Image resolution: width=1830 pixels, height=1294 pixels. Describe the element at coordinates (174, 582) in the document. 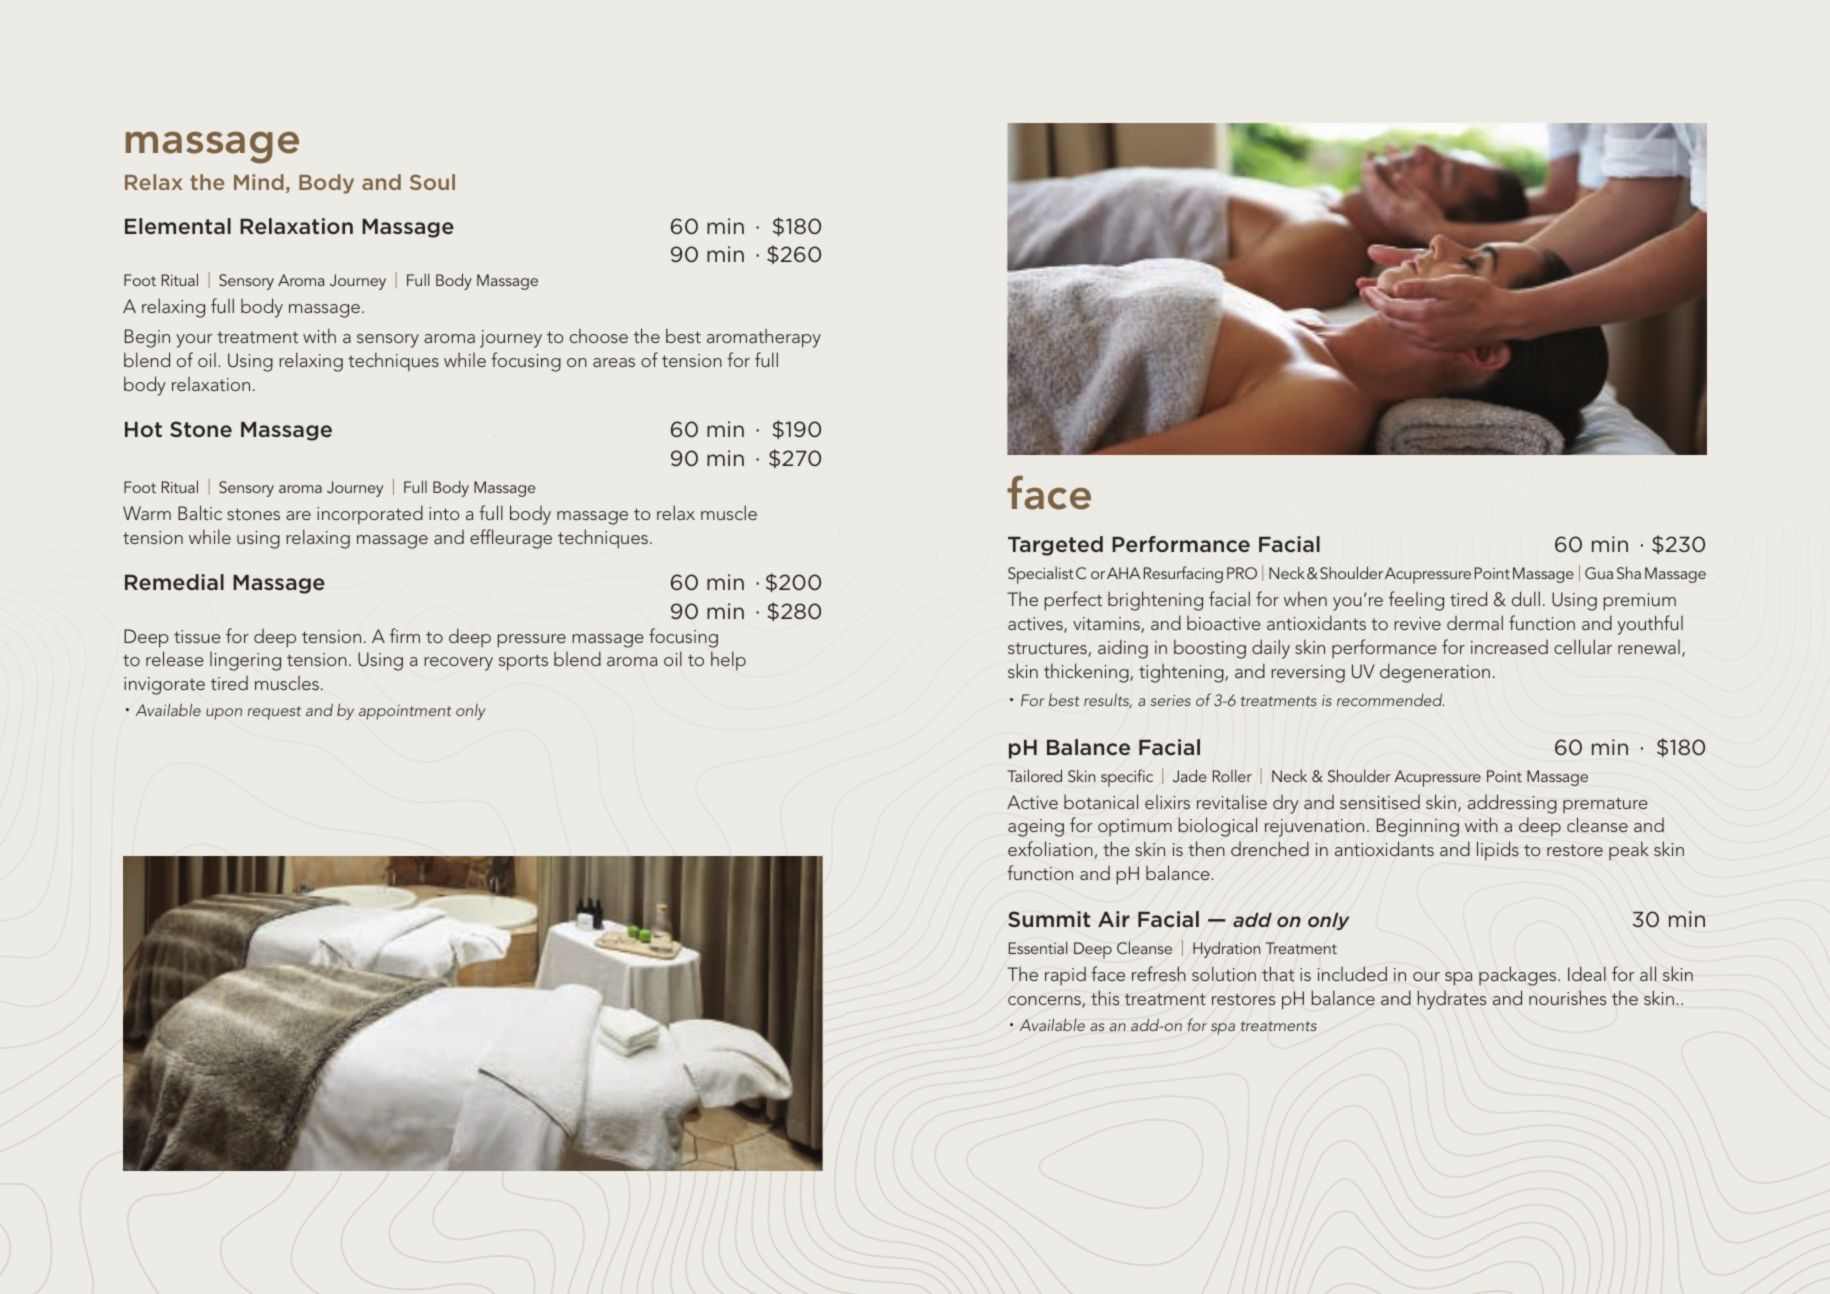

I see `Remedial` at that location.
